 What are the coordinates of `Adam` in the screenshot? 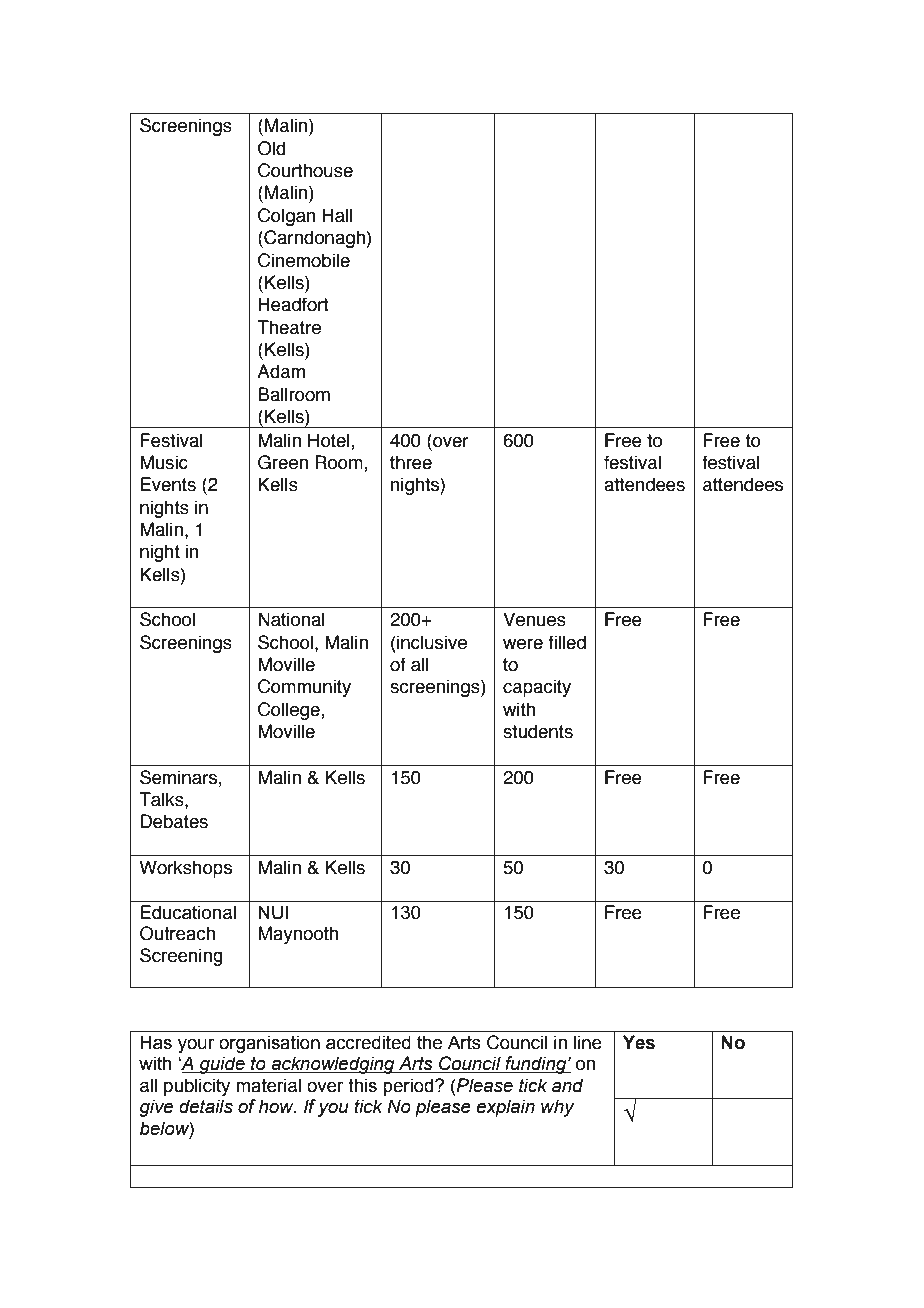 It's located at (281, 371).
